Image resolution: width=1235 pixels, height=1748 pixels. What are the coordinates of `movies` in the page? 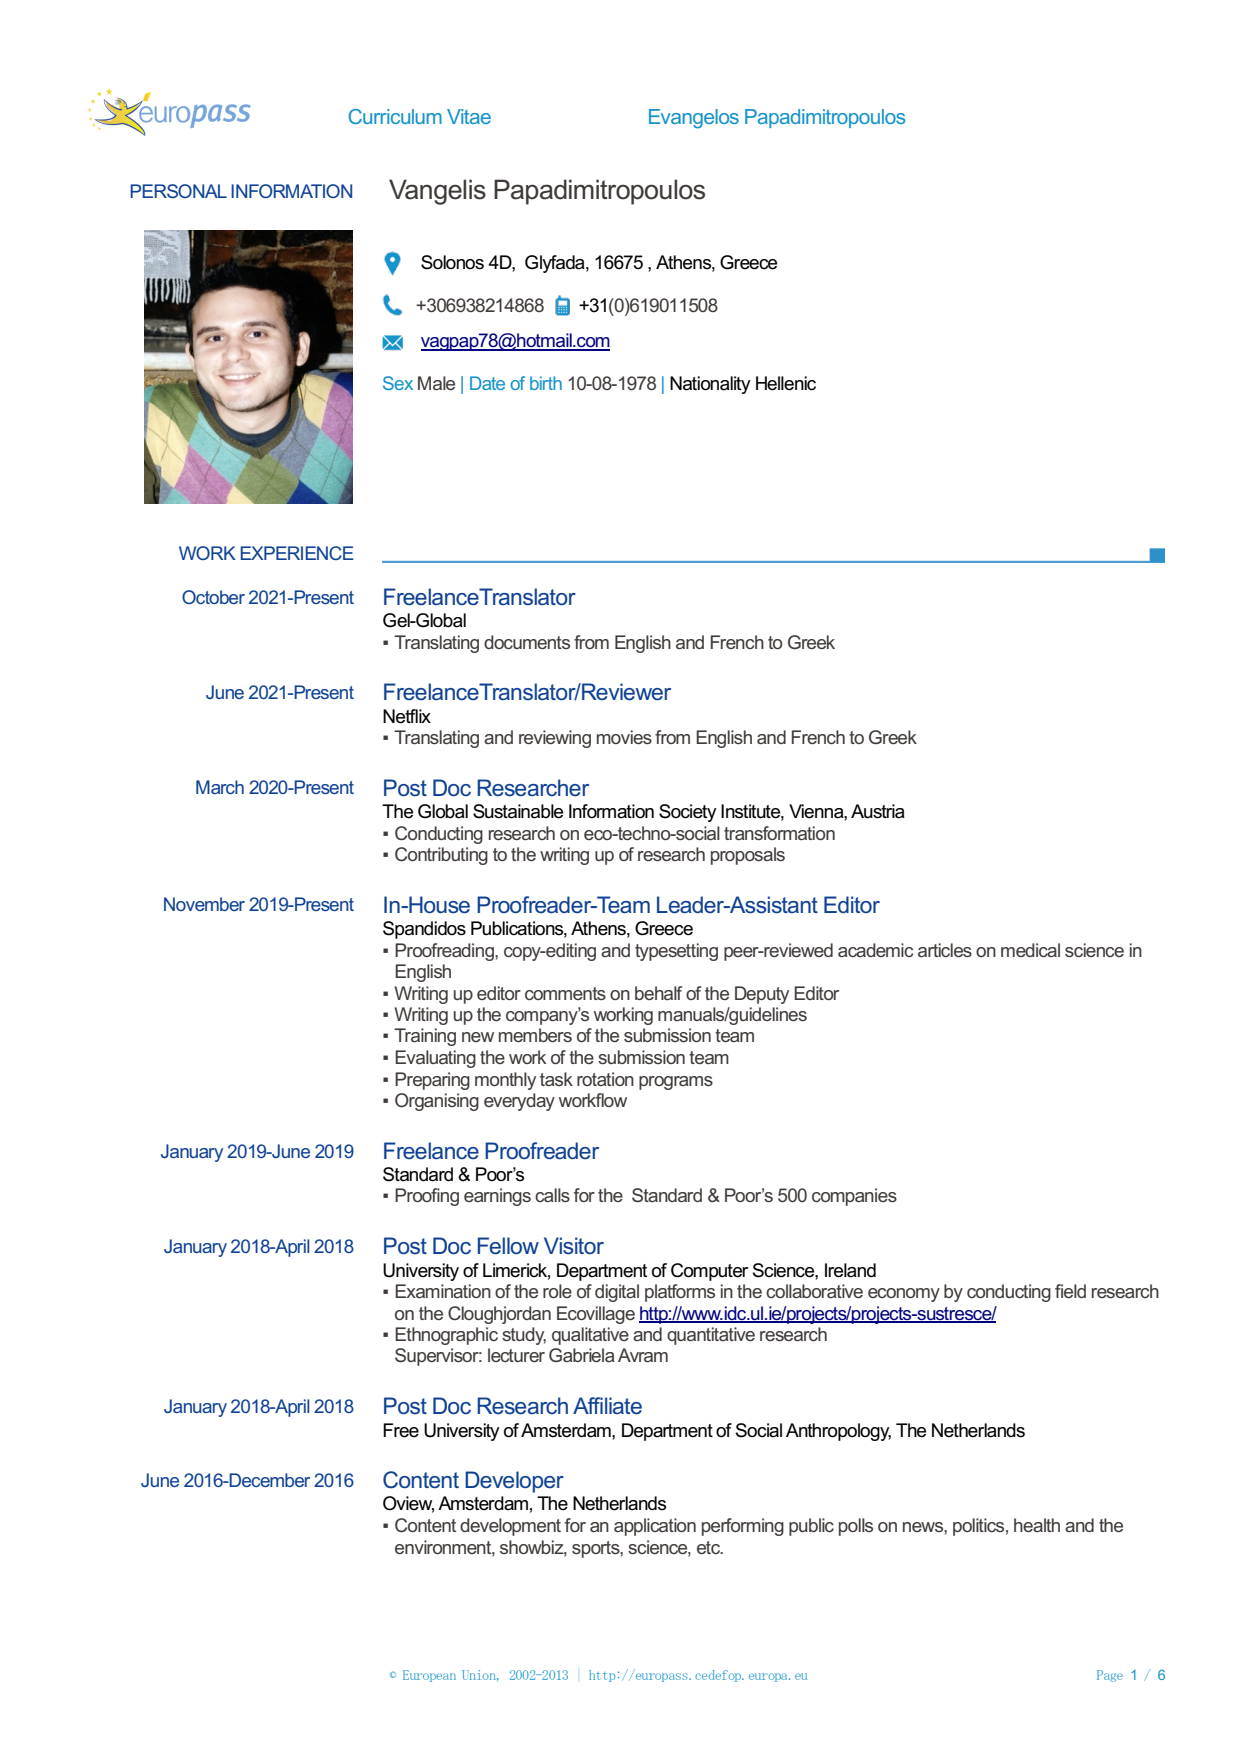 It's located at (624, 737).
